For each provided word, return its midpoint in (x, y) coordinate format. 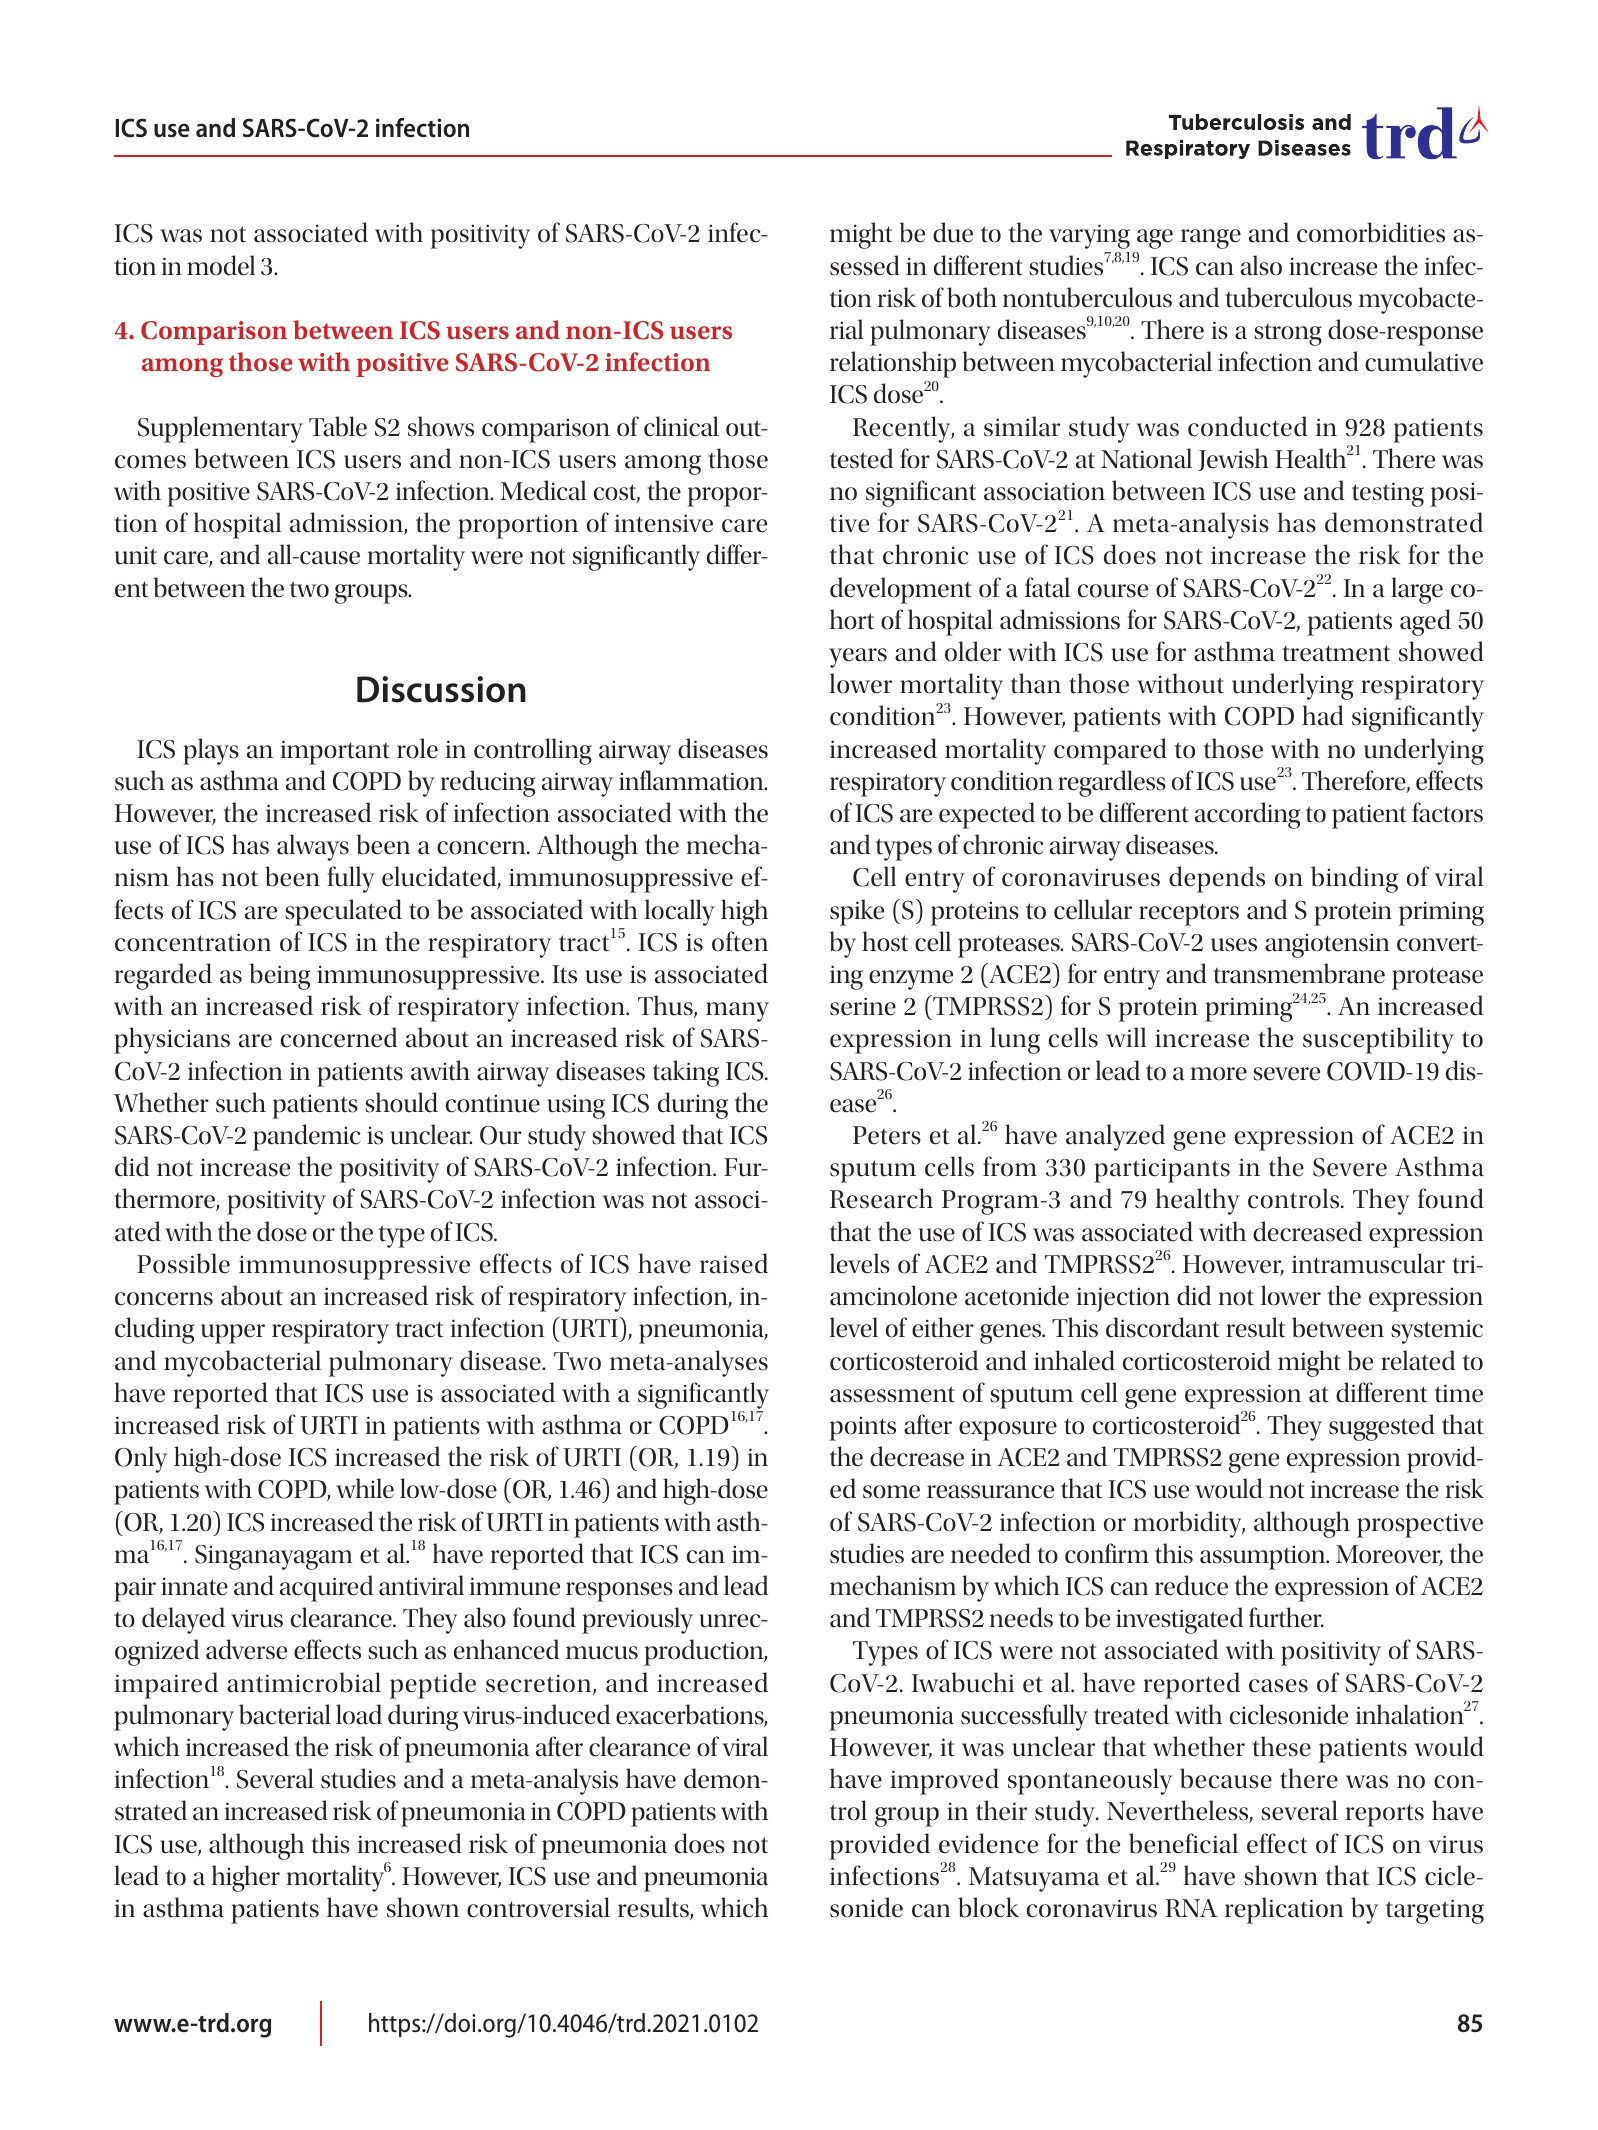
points (862, 1428)
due (953, 232)
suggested (1382, 1427)
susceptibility (1378, 1040)
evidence (988, 1843)
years (858, 658)
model (221, 265)
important (335, 752)
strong (1288, 335)
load (359, 1714)
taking (686, 1073)
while (365, 1488)
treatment (1336, 653)
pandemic (306, 1137)
